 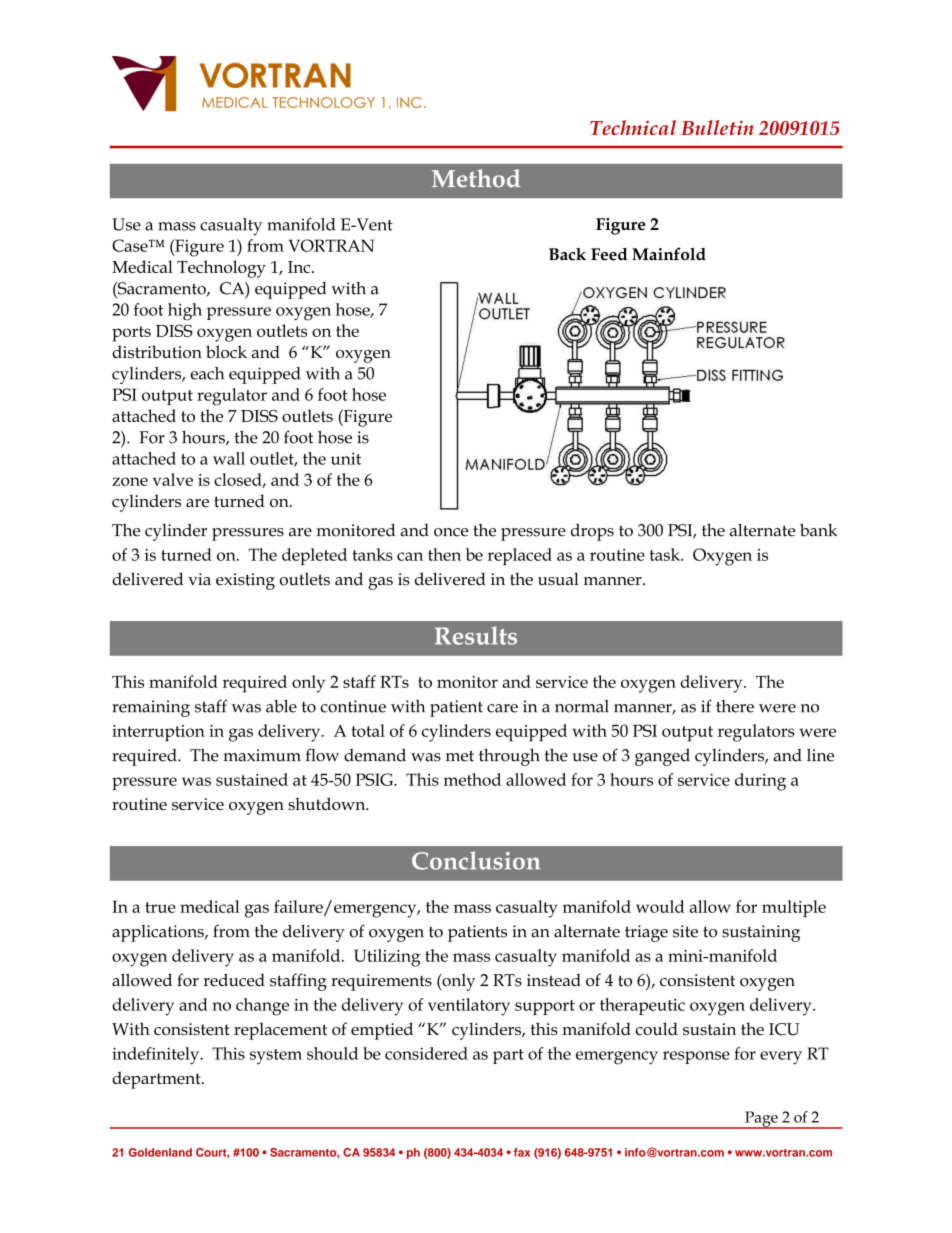 What do you see at coordinates (131, 245) in the page?
I see `Case` at bounding box center [131, 245].
